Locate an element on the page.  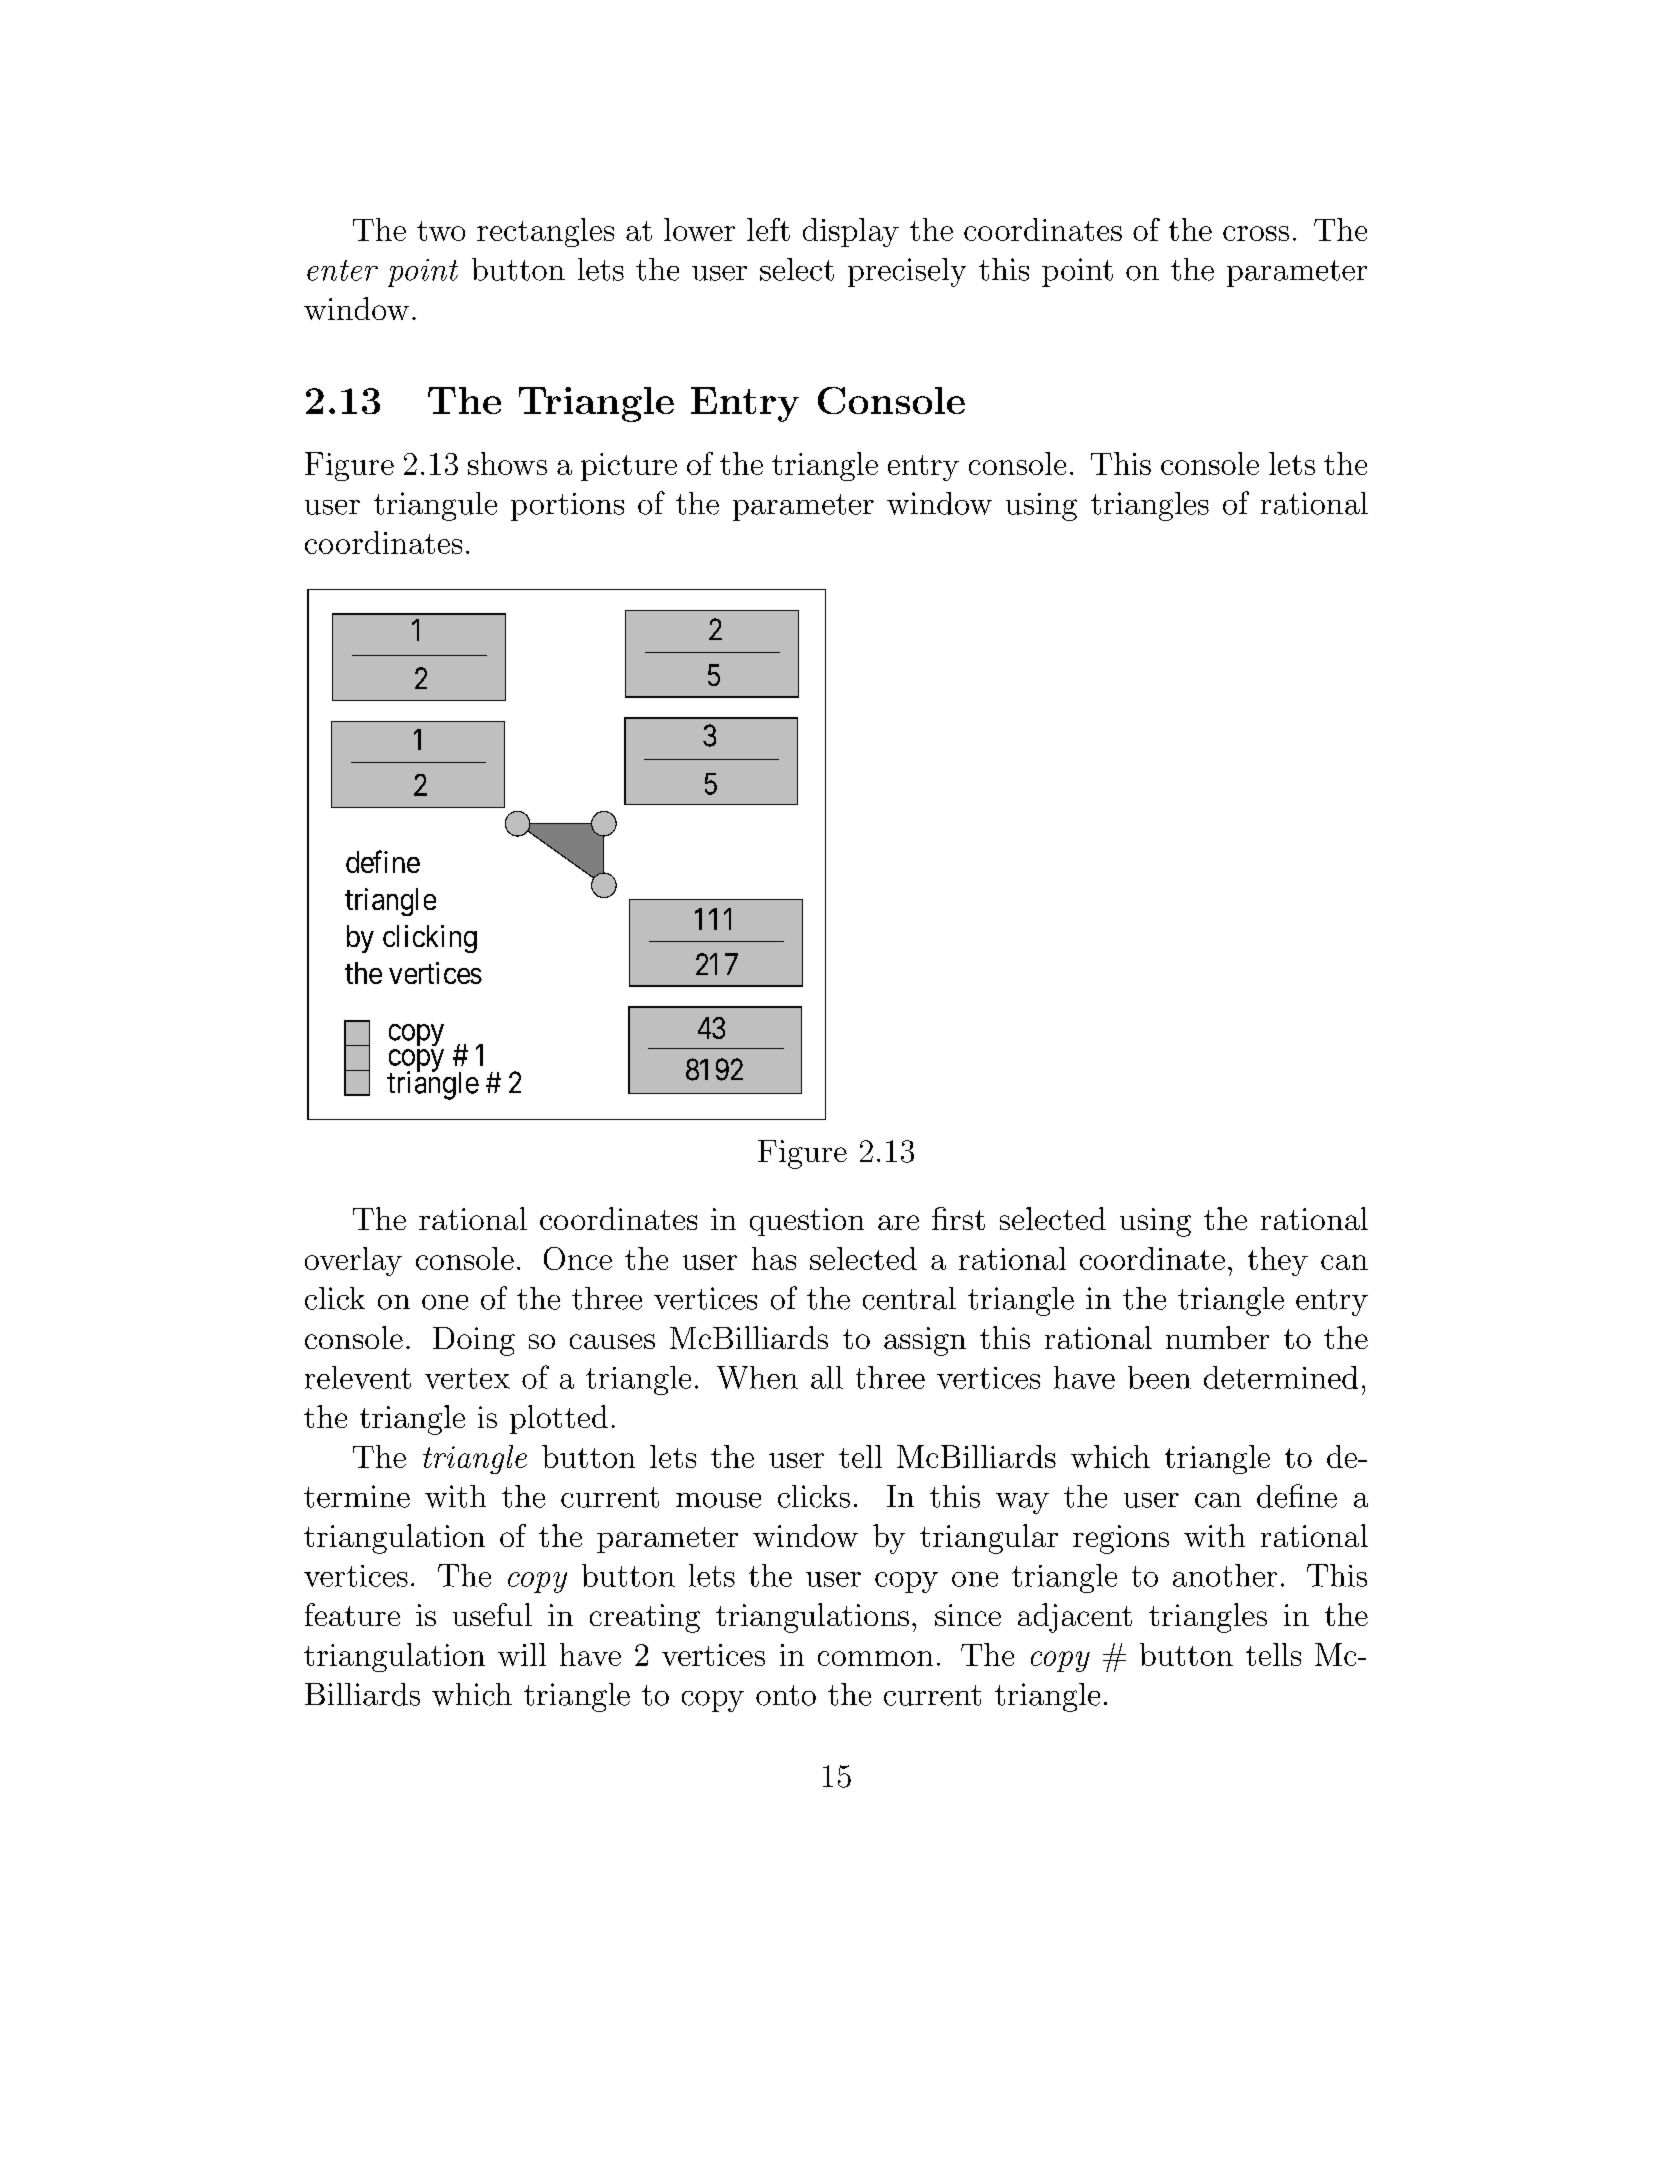
precisely is located at coordinates (907, 272).
